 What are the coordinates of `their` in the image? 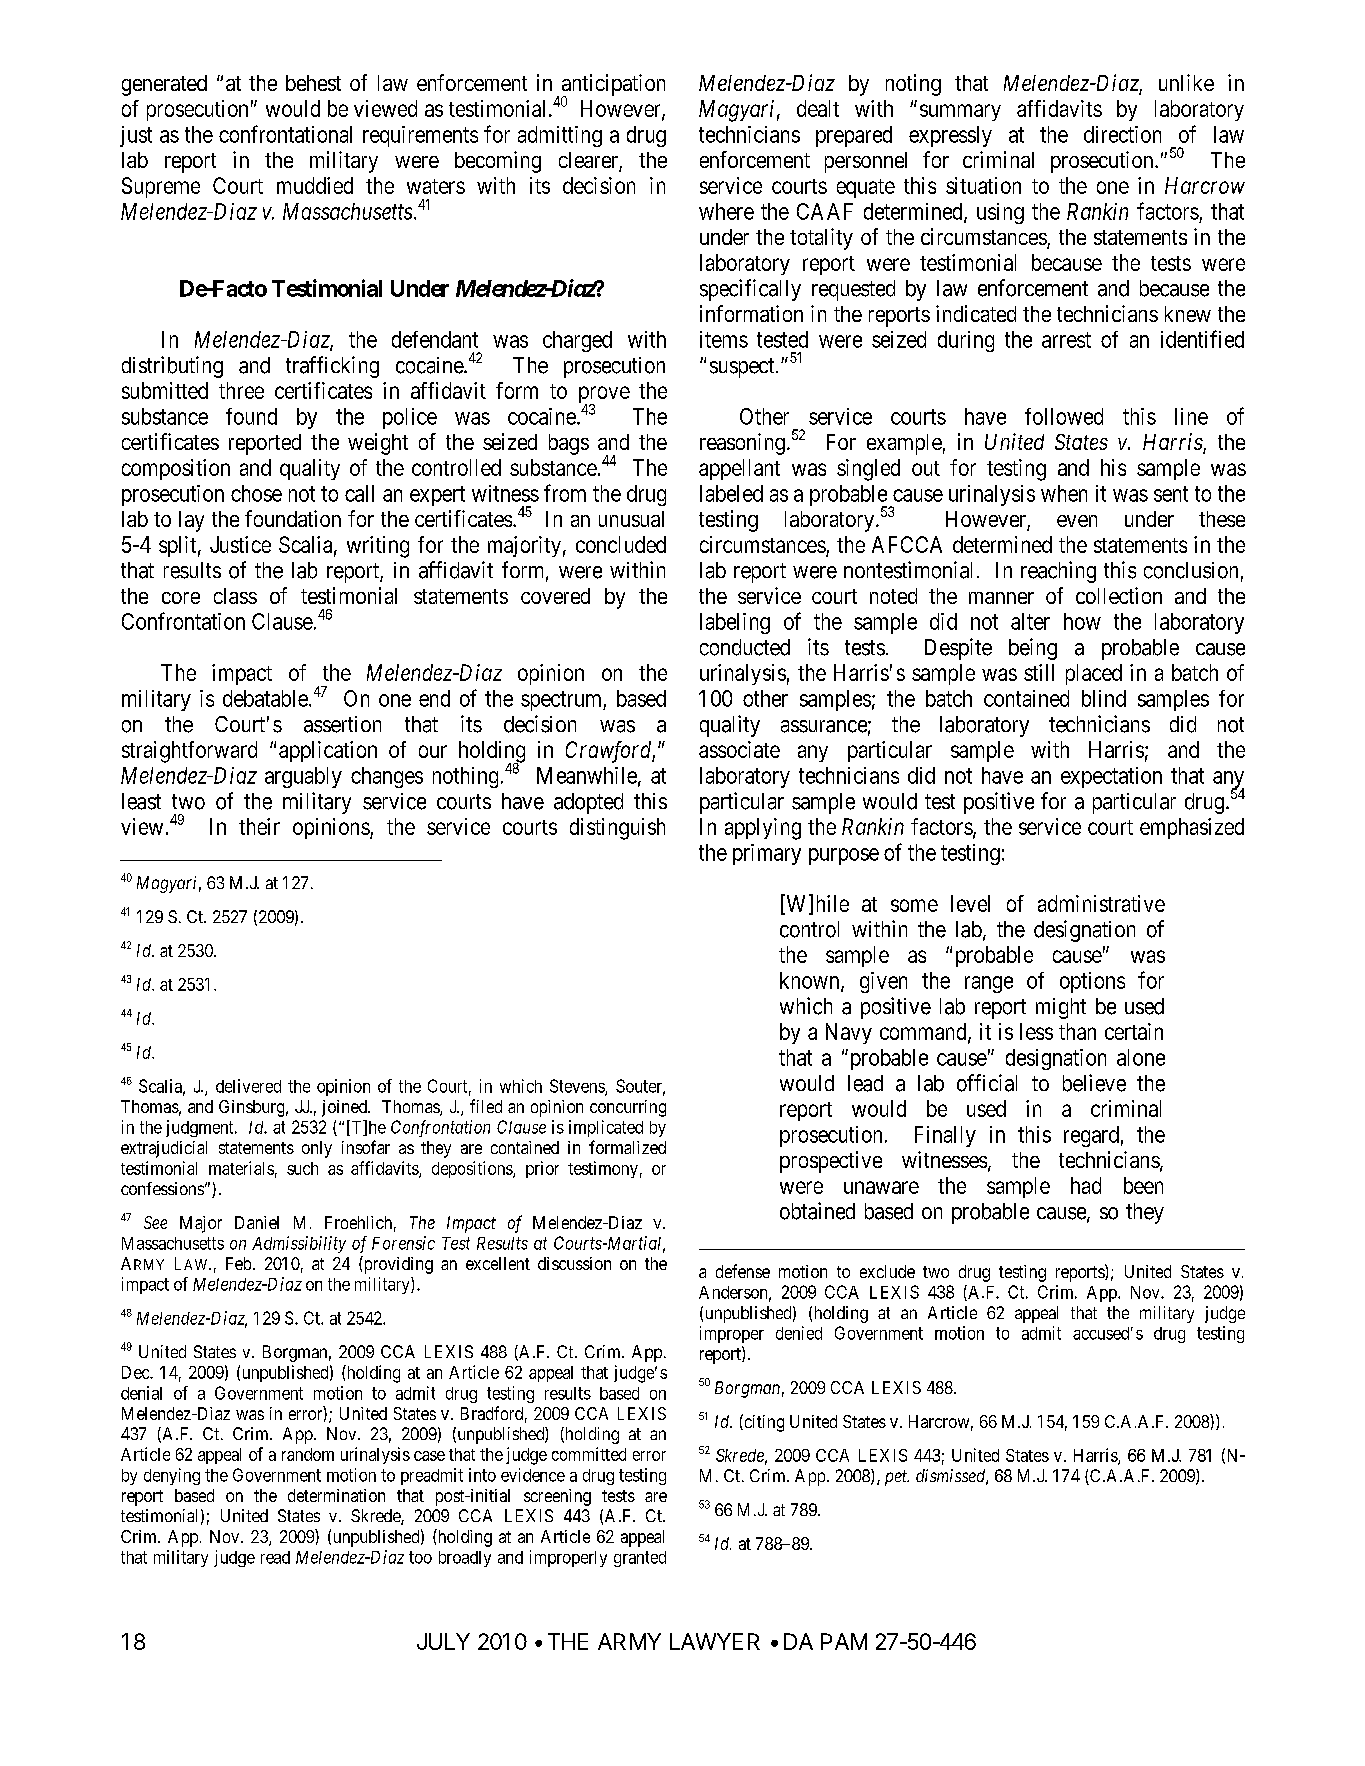 It's located at (259, 826).
